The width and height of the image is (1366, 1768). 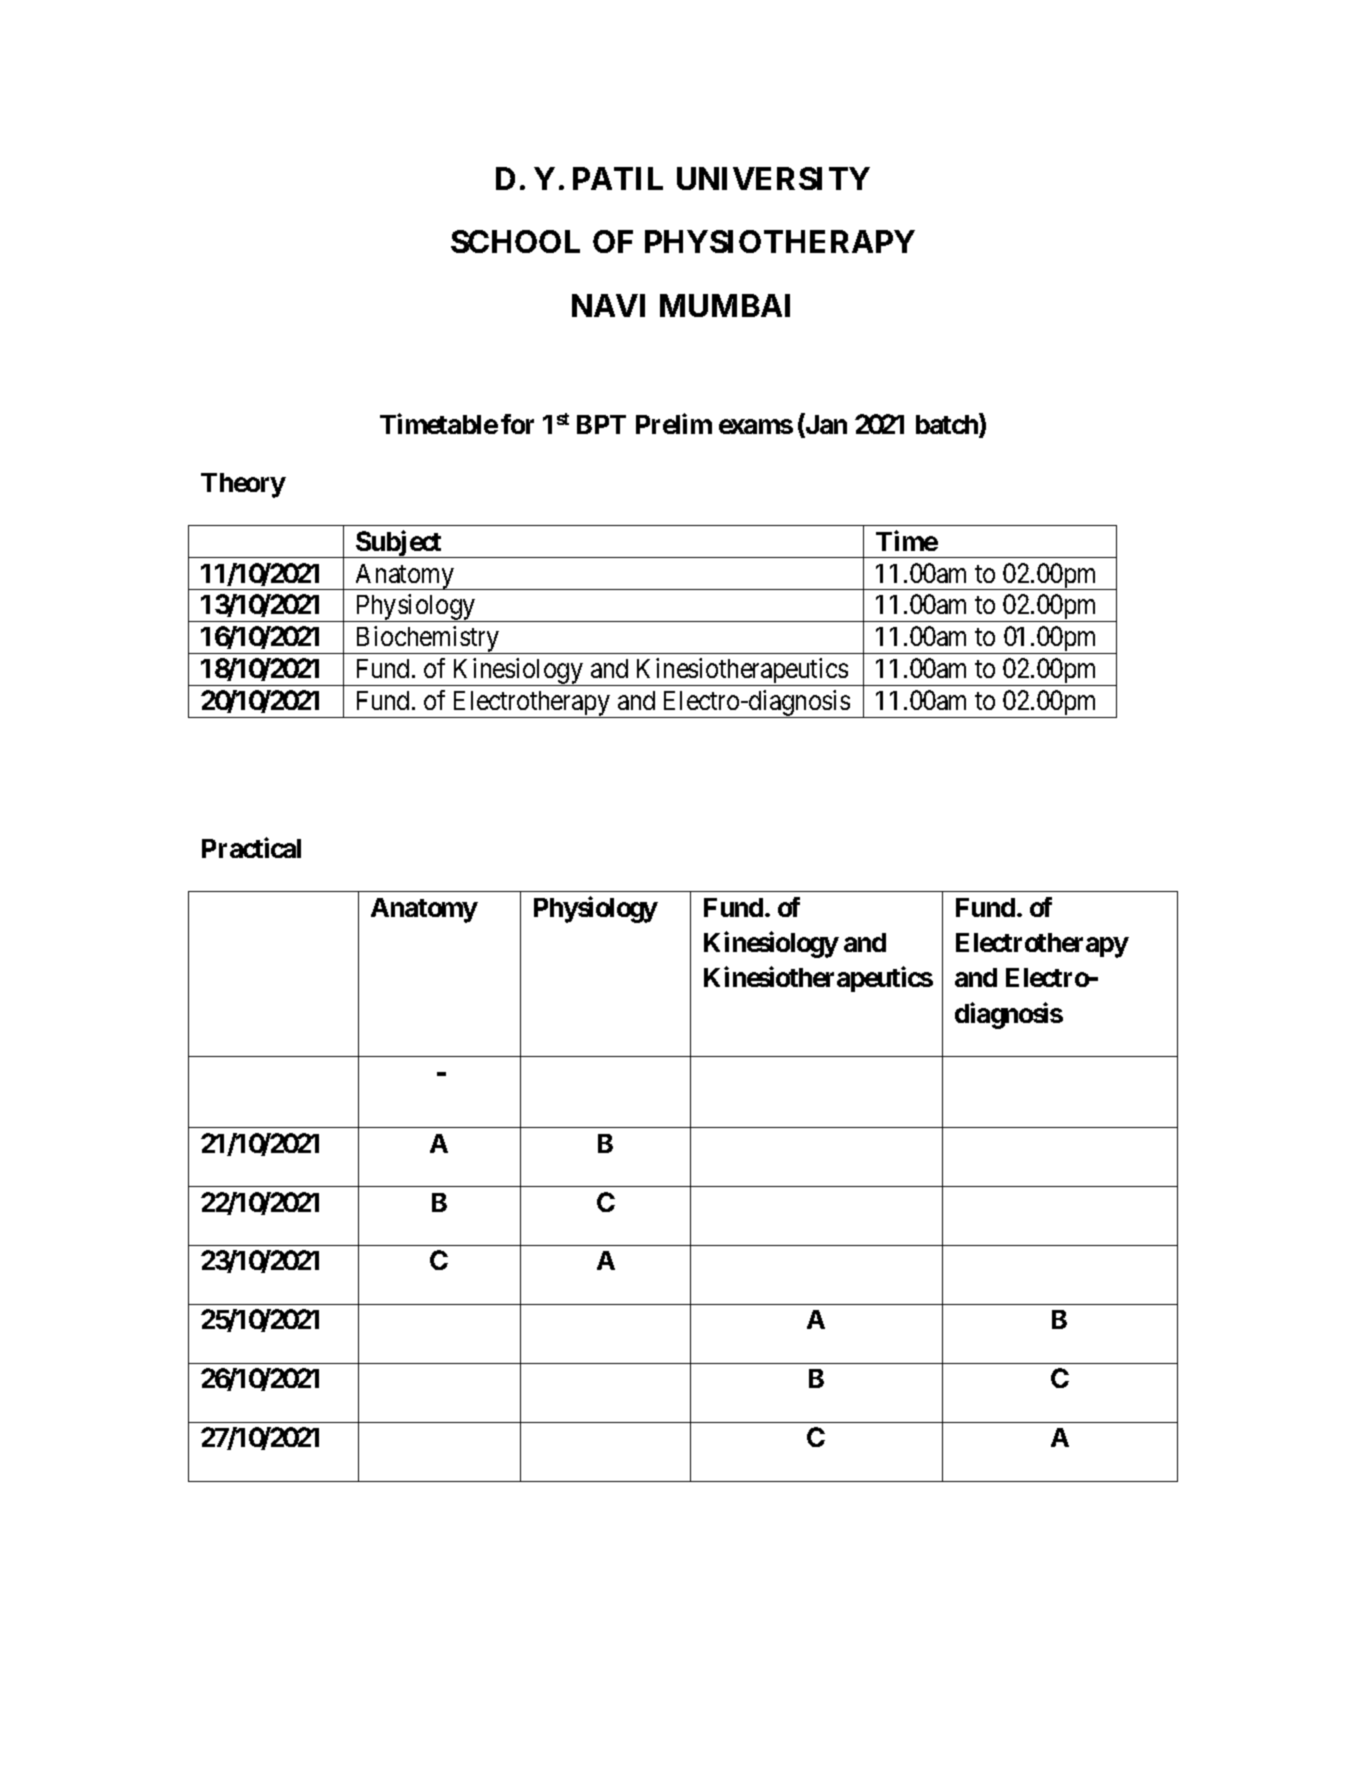 I want to click on PATIL, so click(x=618, y=178).
